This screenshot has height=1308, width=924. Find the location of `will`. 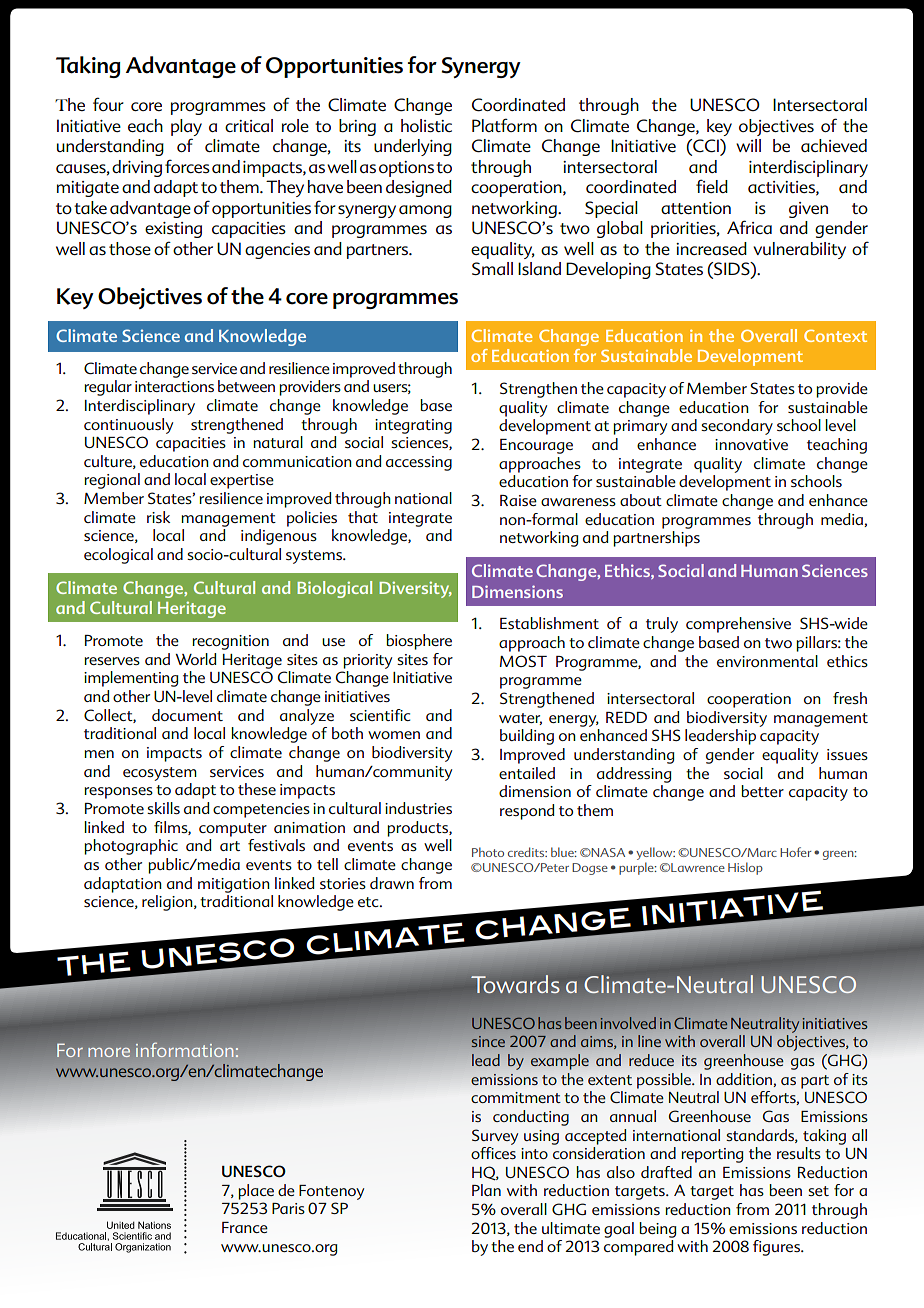

will is located at coordinates (748, 145).
